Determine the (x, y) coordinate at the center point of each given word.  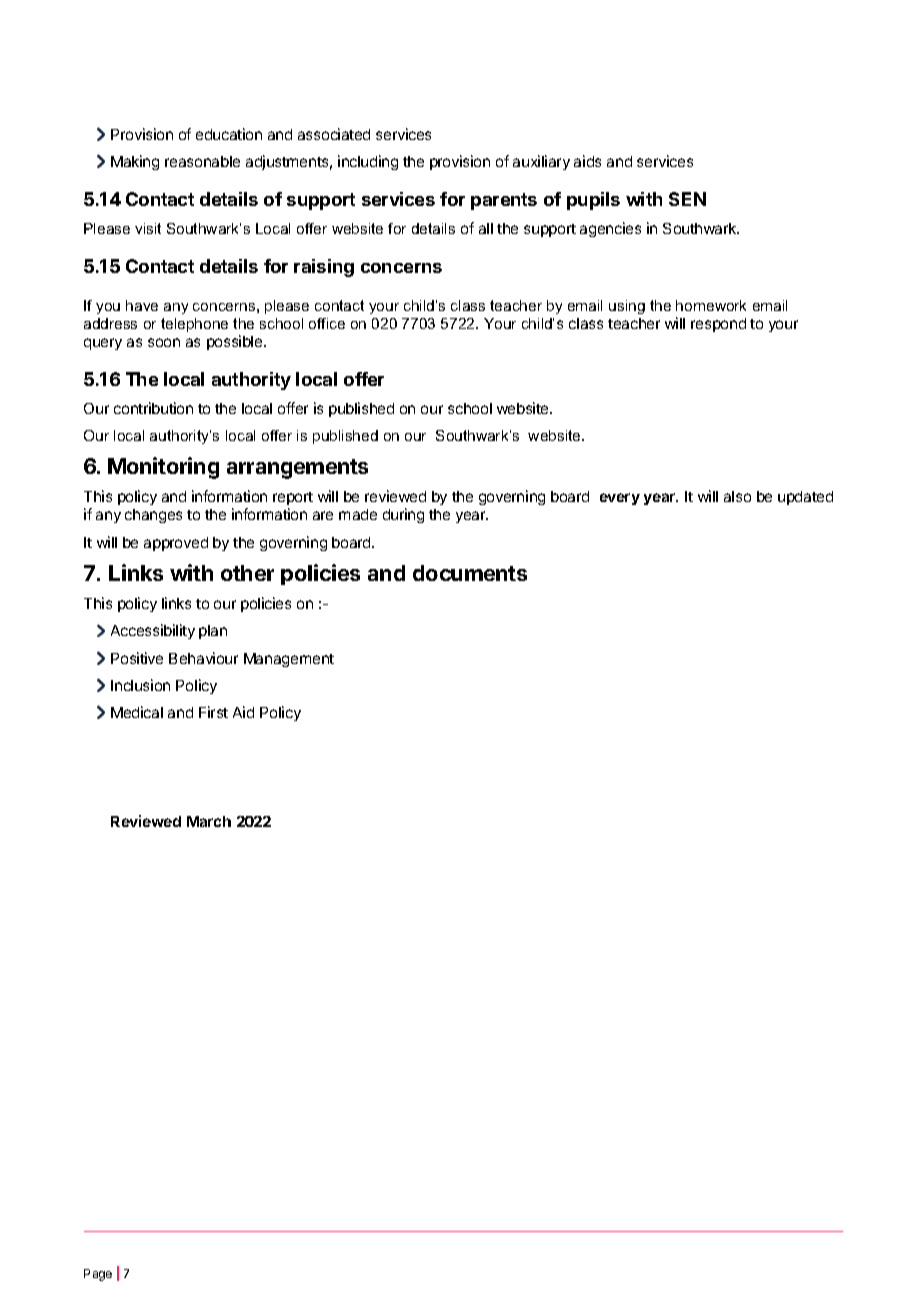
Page (98, 1275)
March (209, 821)
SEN (687, 199)
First (213, 712)
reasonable (202, 161)
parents (504, 201)
